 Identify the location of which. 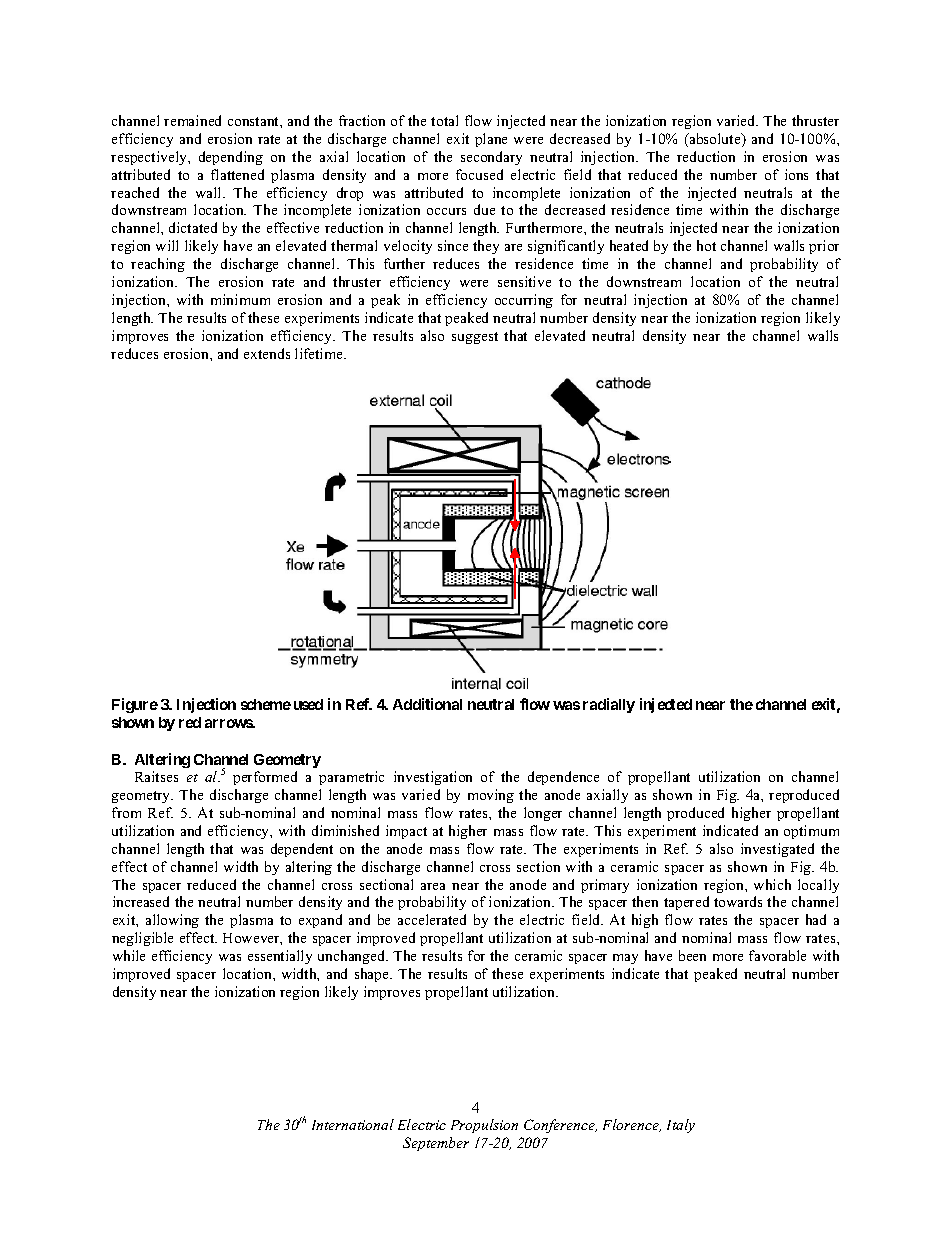
(772, 884).
